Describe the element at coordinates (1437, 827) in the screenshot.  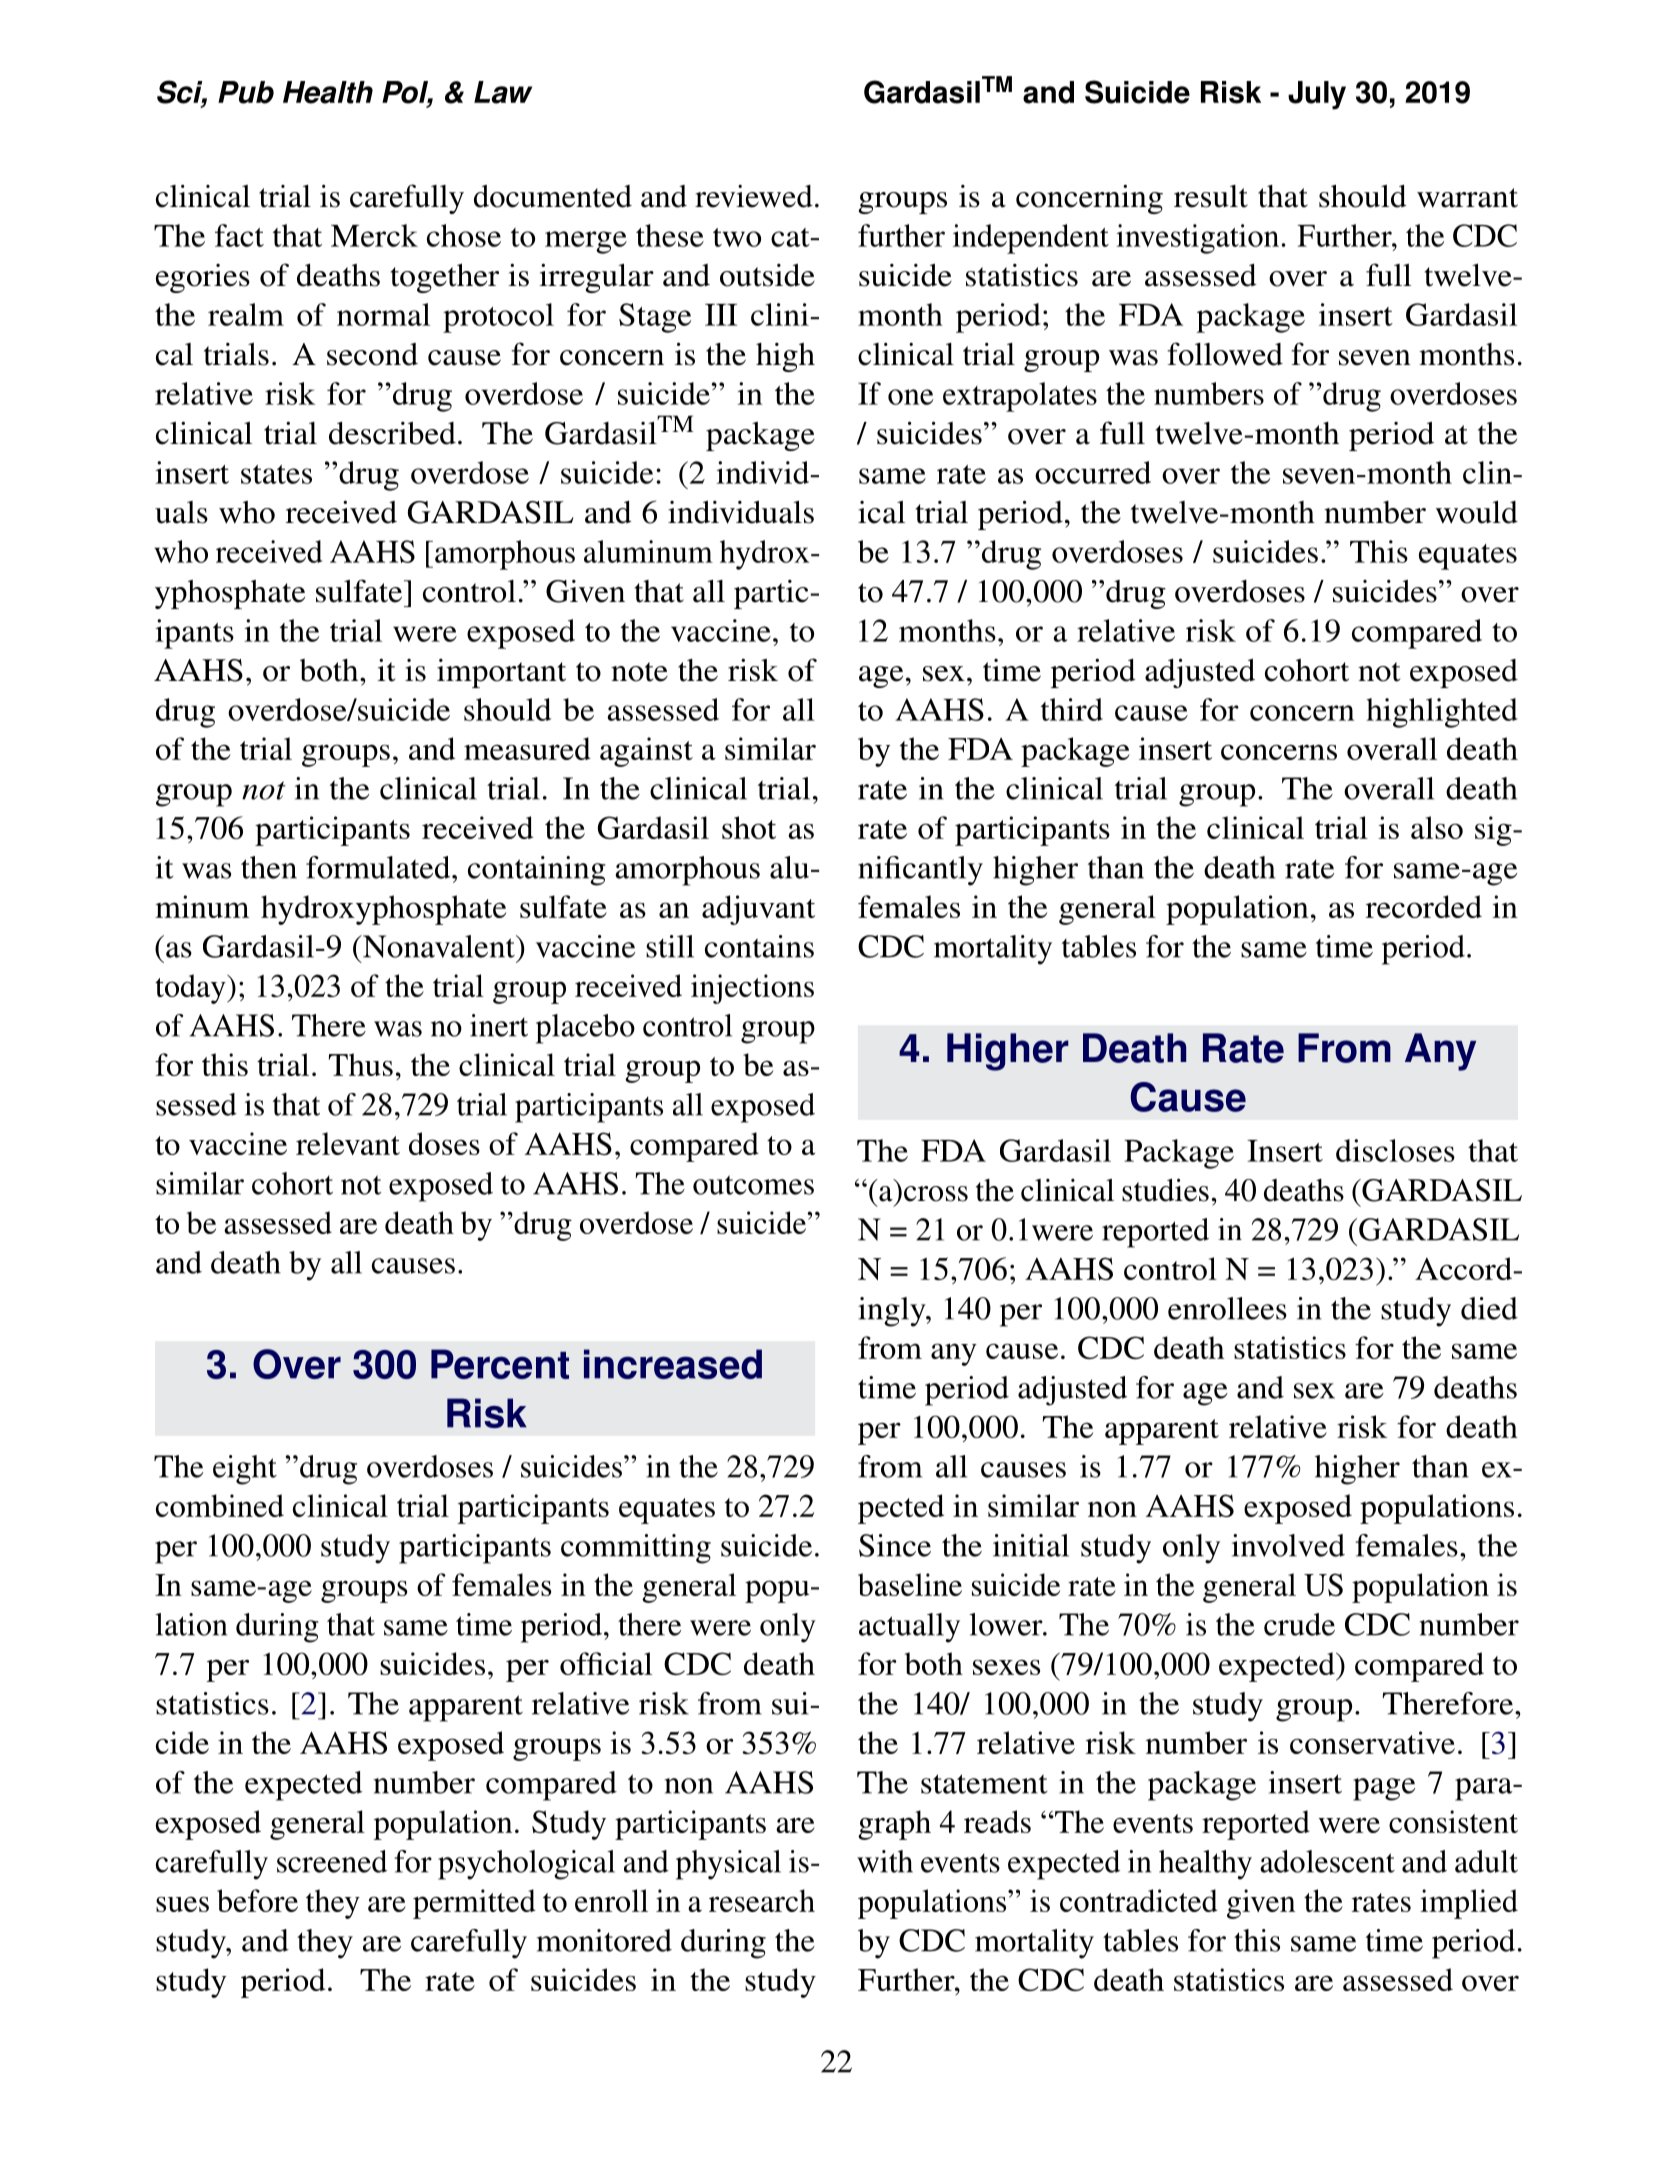
I see `also` at that location.
